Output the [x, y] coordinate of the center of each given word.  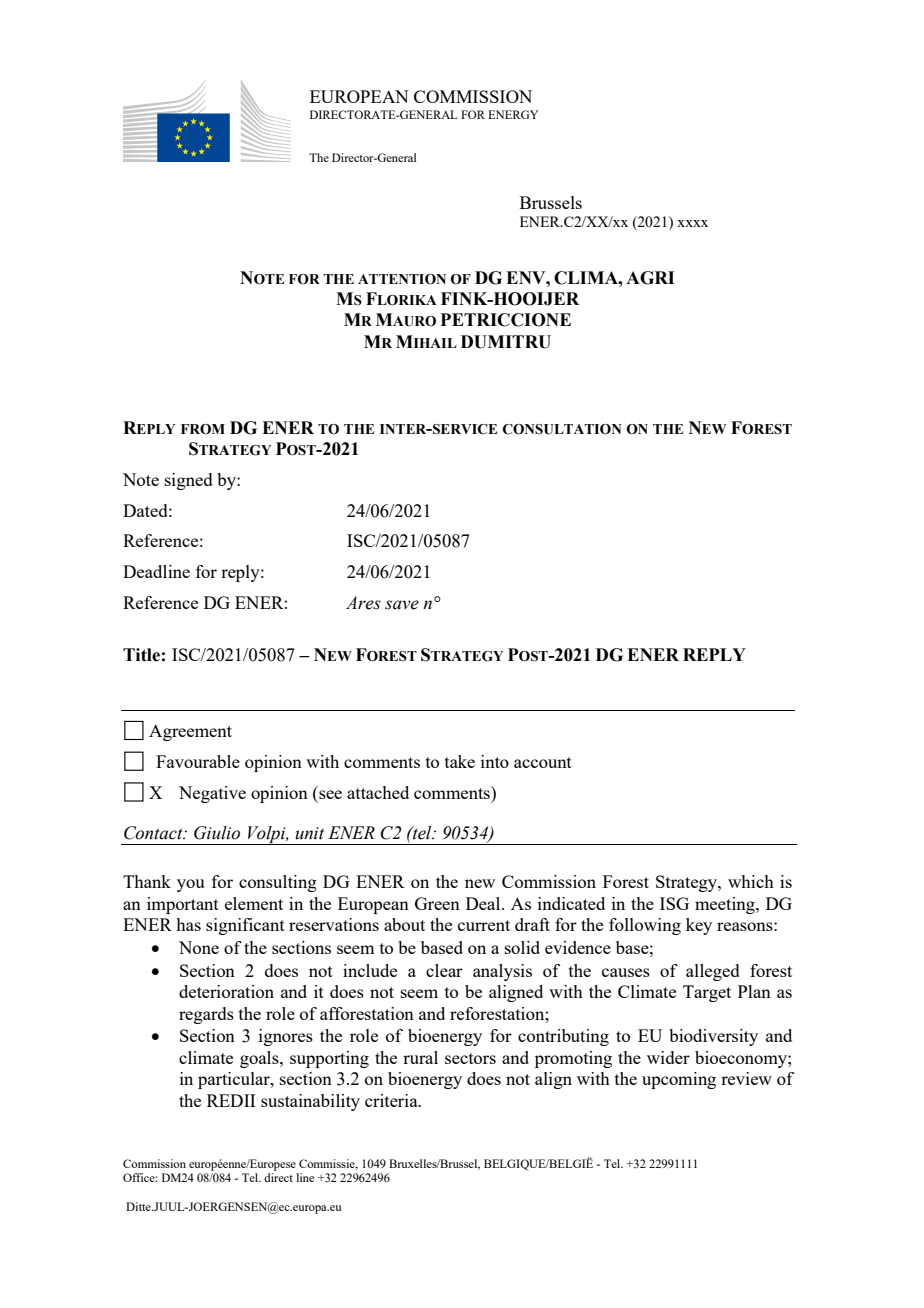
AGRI [650, 278]
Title [141, 655]
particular [235, 1080]
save [402, 605]
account [543, 762]
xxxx [692, 223]
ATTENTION [402, 279]
